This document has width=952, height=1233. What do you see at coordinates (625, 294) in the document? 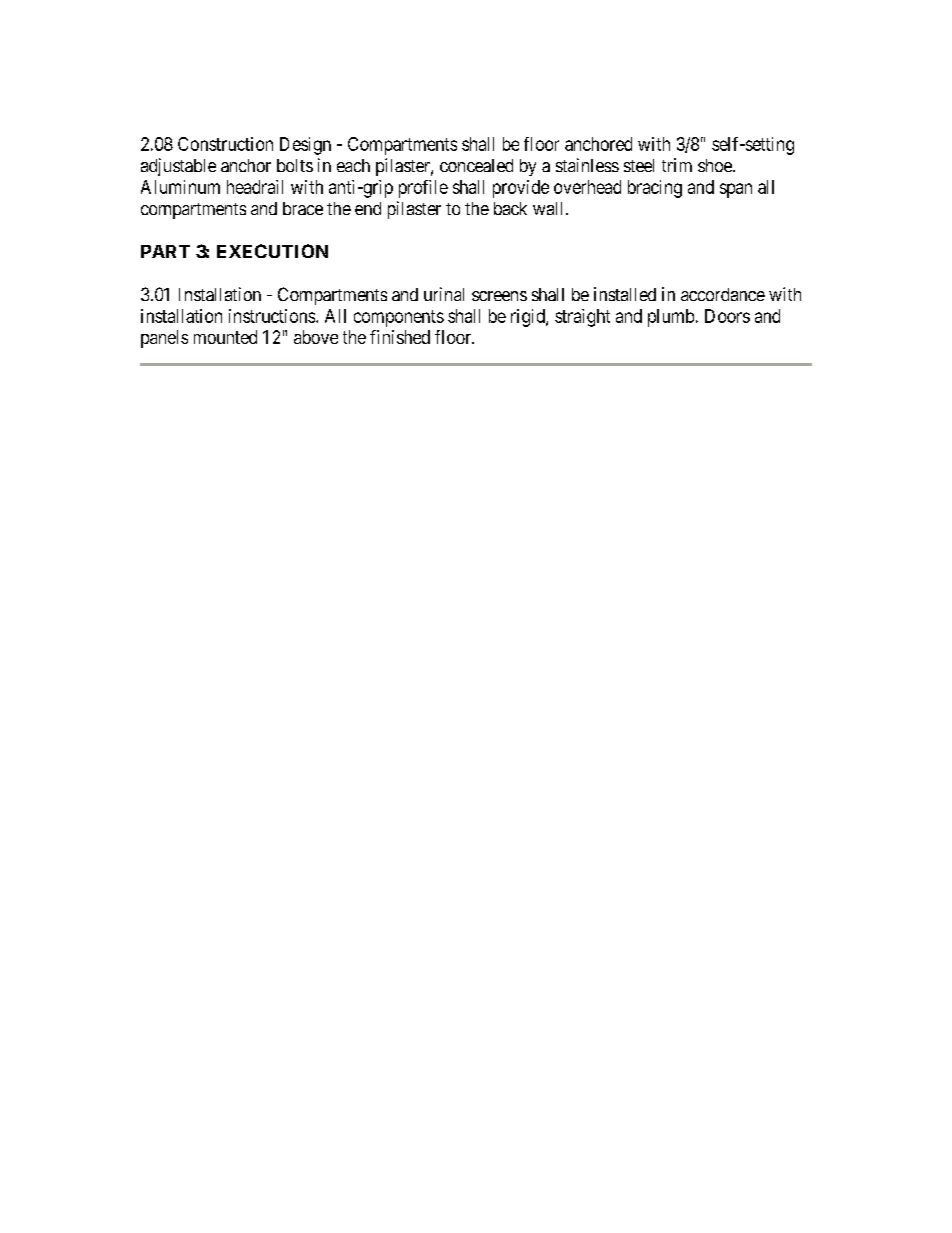
I see `installed` at bounding box center [625, 294].
